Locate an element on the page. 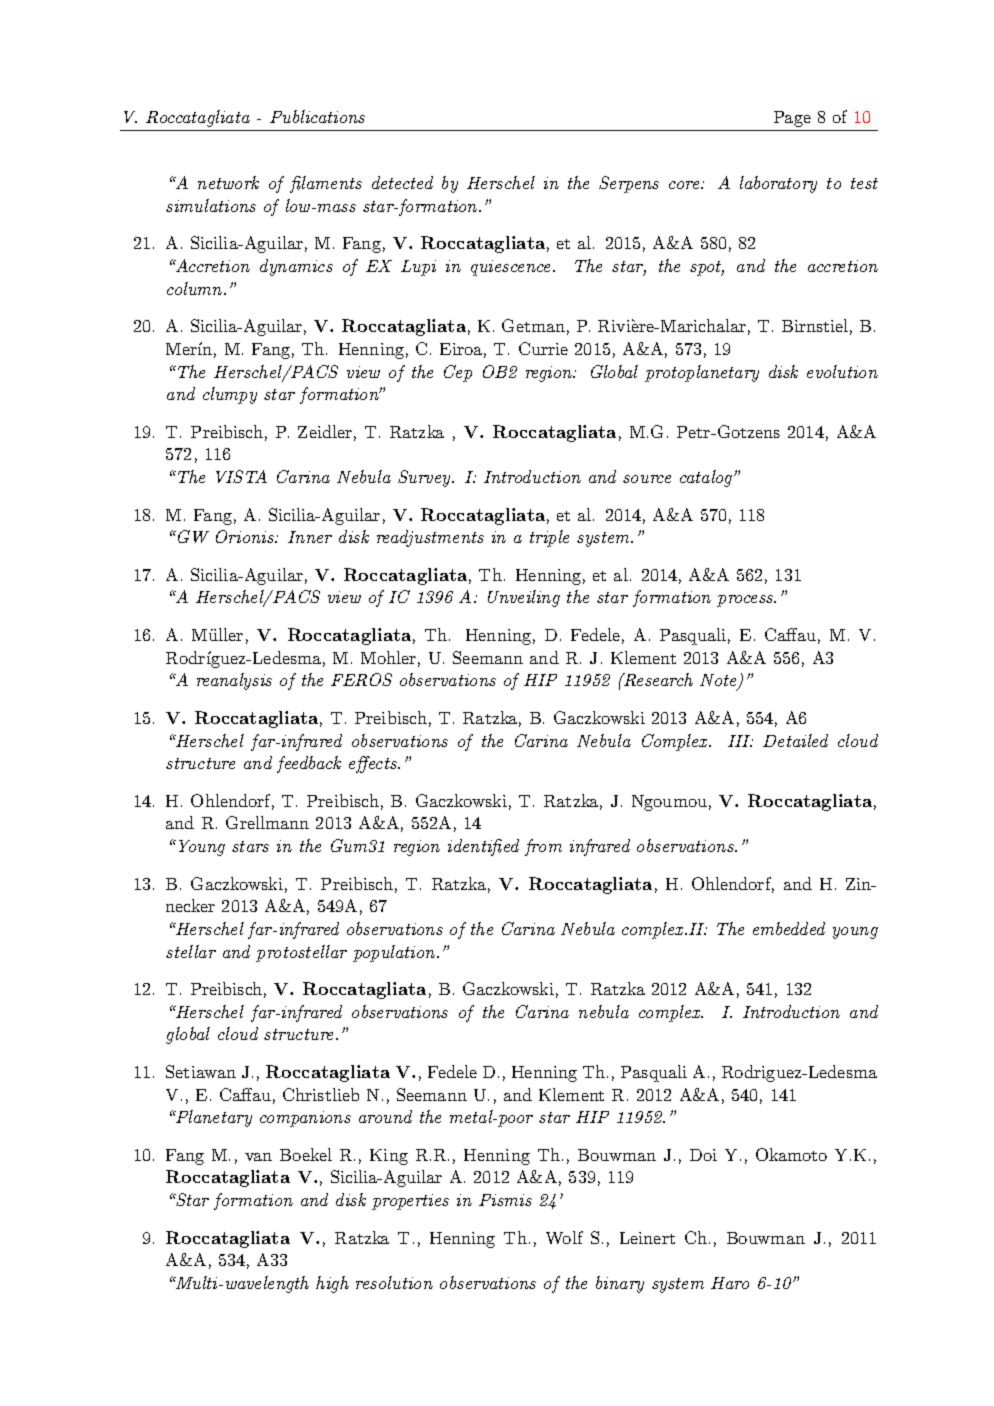  embedded is located at coordinates (789, 928).
